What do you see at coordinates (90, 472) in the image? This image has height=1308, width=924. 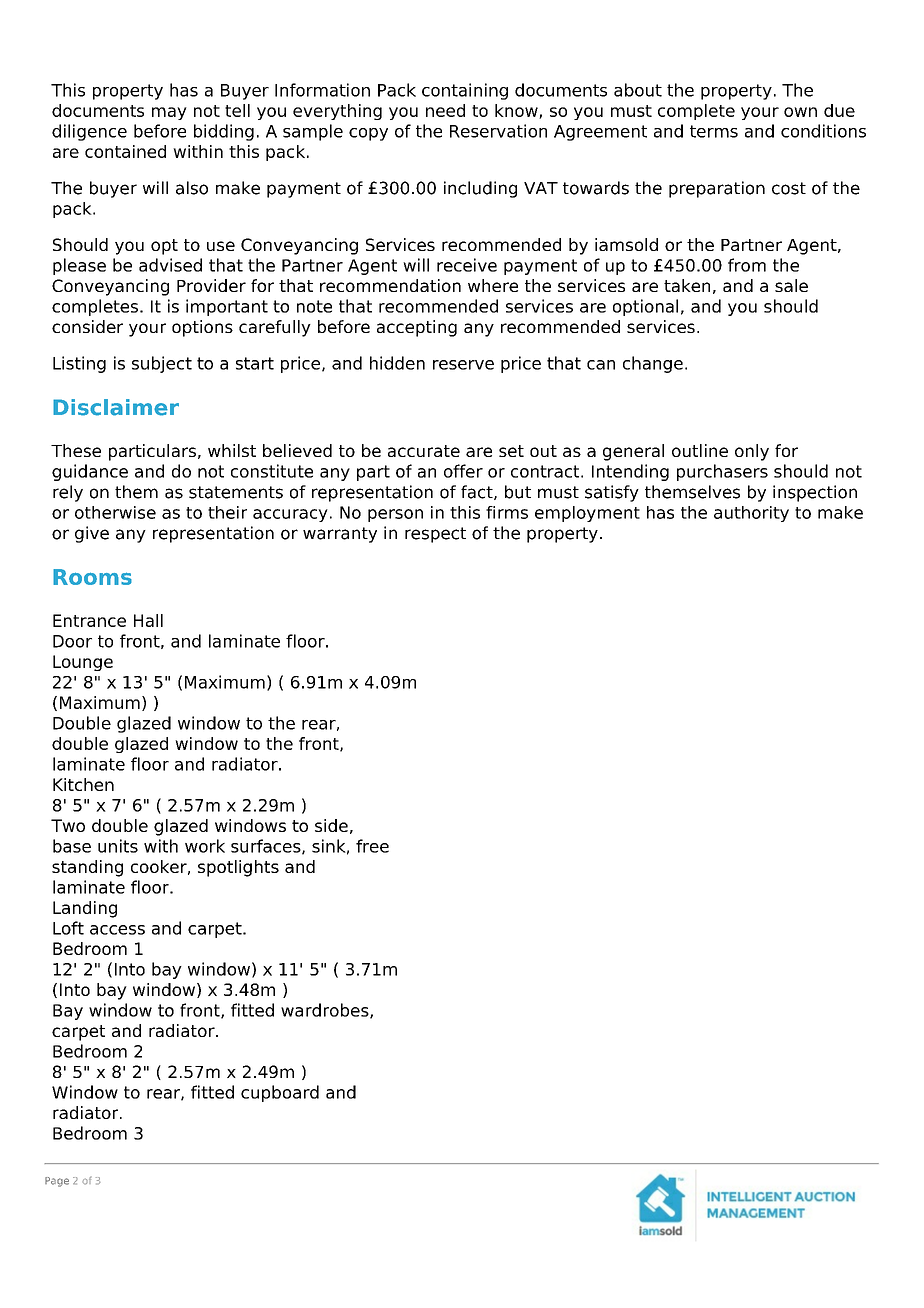 I see `guidance` at bounding box center [90, 472].
